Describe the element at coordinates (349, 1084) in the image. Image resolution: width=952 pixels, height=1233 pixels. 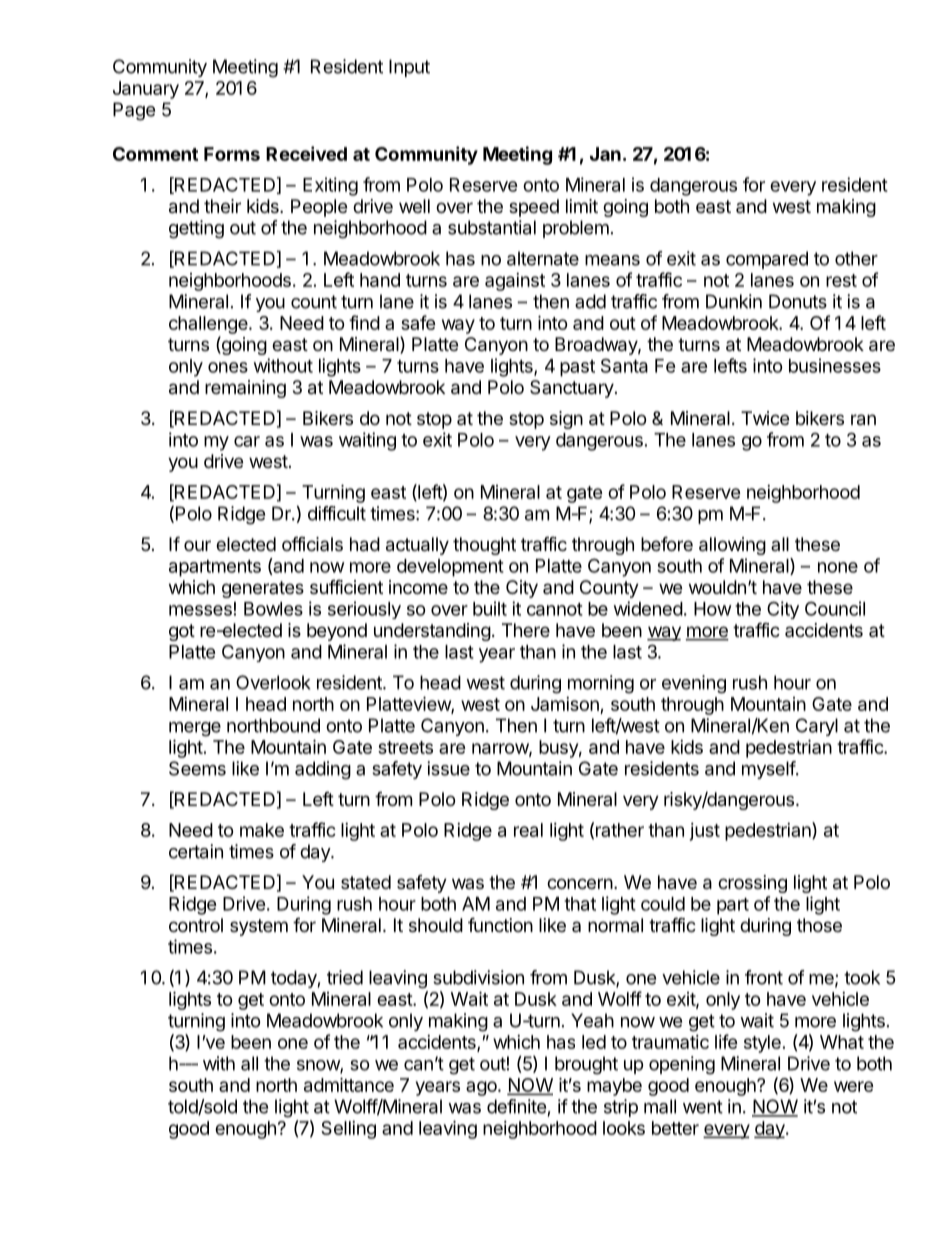
I see `admittance` at that location.
